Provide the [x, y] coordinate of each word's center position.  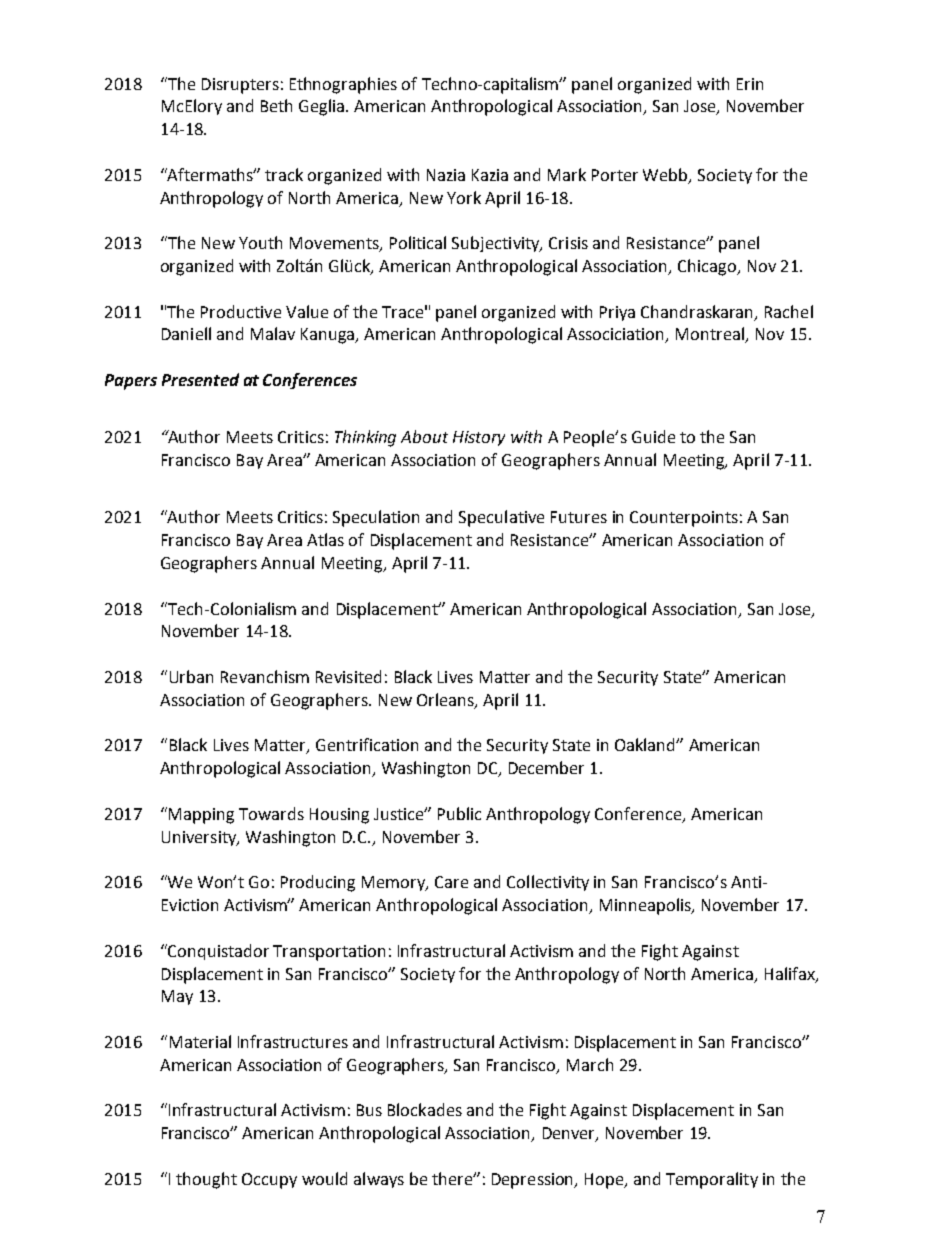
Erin [750, 84]
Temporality [712, 1180]
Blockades [425, 1109]
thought [206, 1180]
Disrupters [240, 86]
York [464, 197]
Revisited [348, 676]
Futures [579, 517]
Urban [191, 676]
